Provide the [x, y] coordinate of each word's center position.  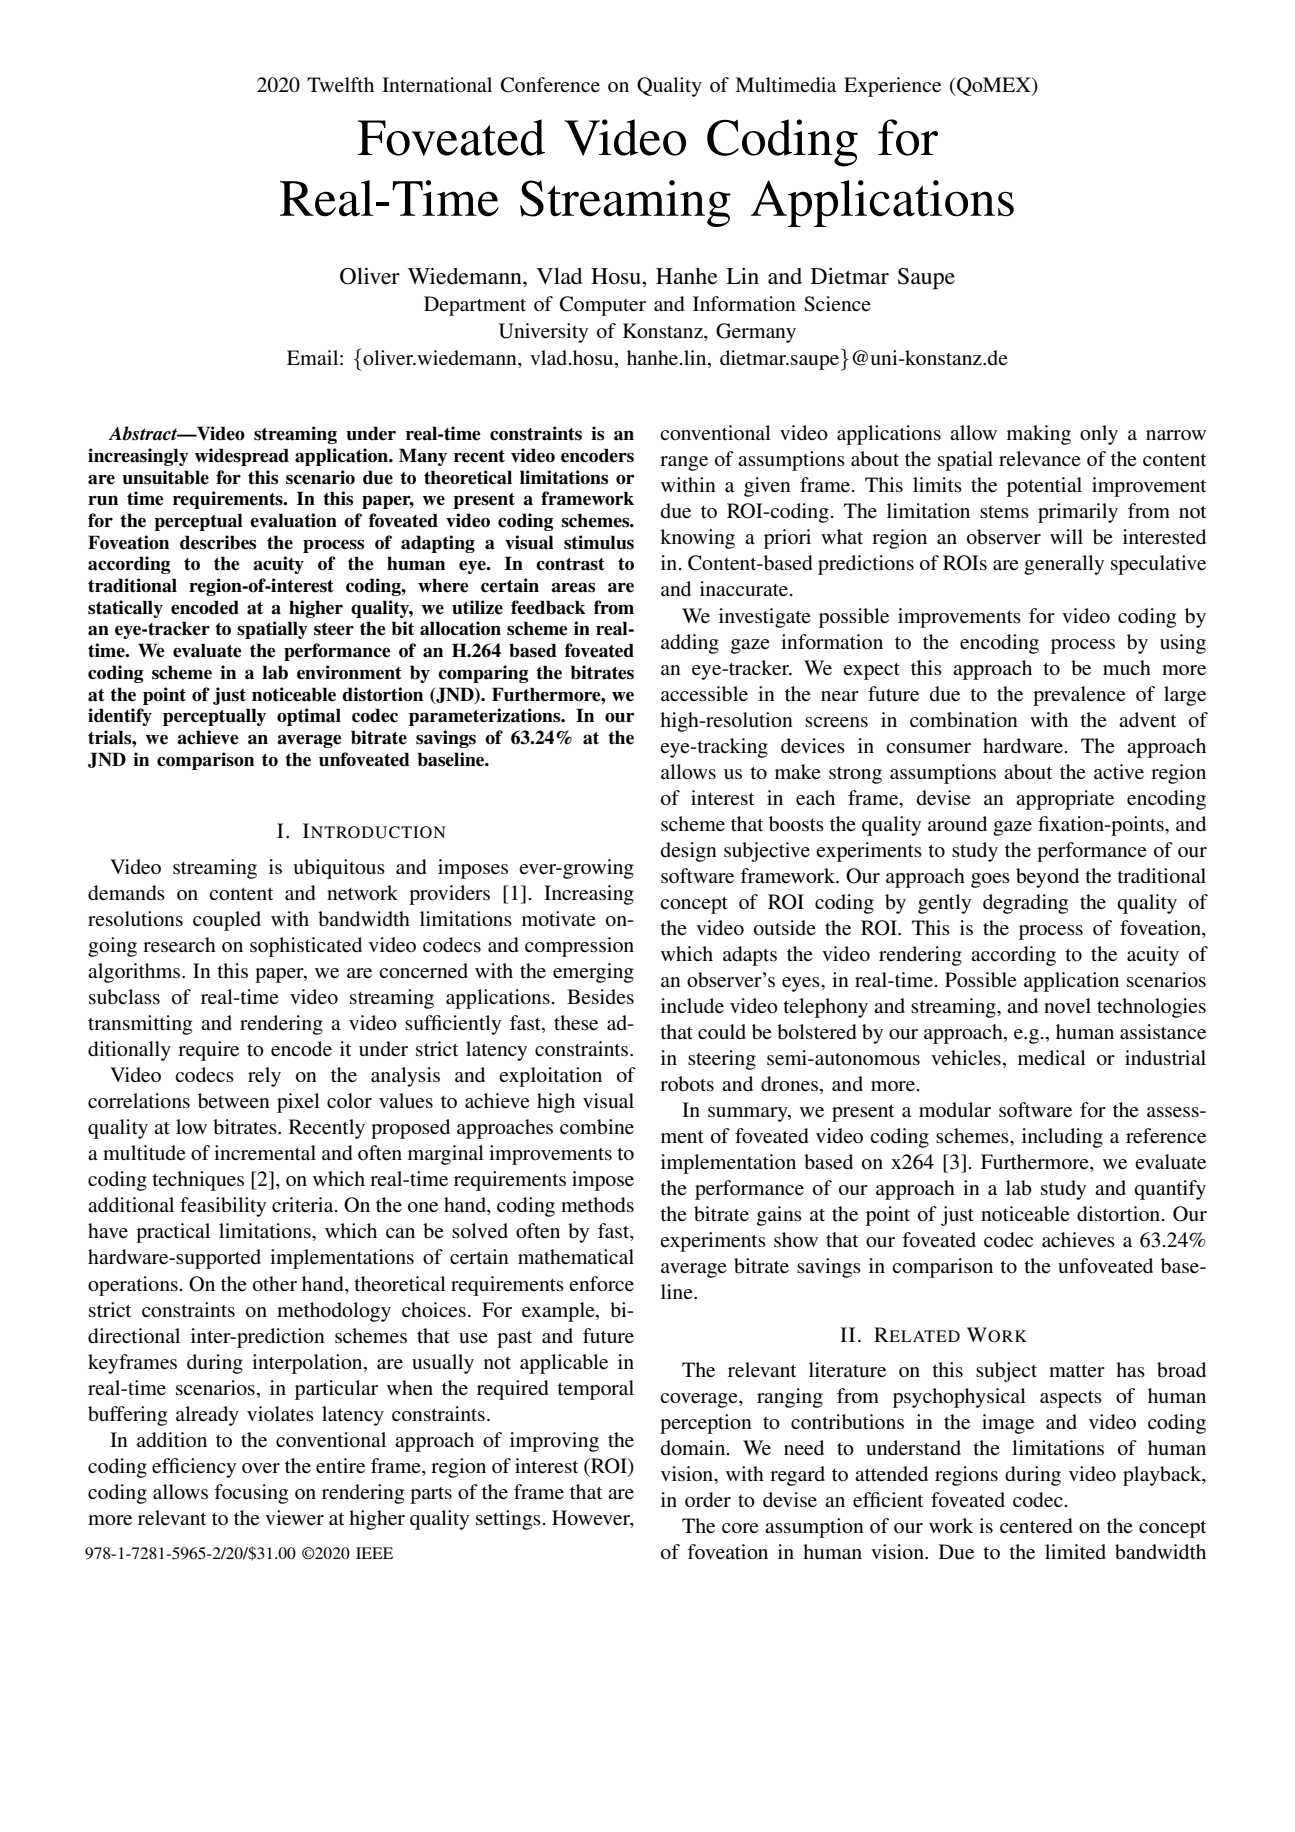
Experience [892, 87]
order [708, 1499]
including [1062, 1138]
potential [1044, 487]
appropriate [1065, 800]
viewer [294, 1518]
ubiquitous [339, 869]
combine [597, 1127]
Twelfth [340, 84]
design [689, 852]
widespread [242, 457]
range [684, 463]
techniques [198, 1181]
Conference [550, 85]
